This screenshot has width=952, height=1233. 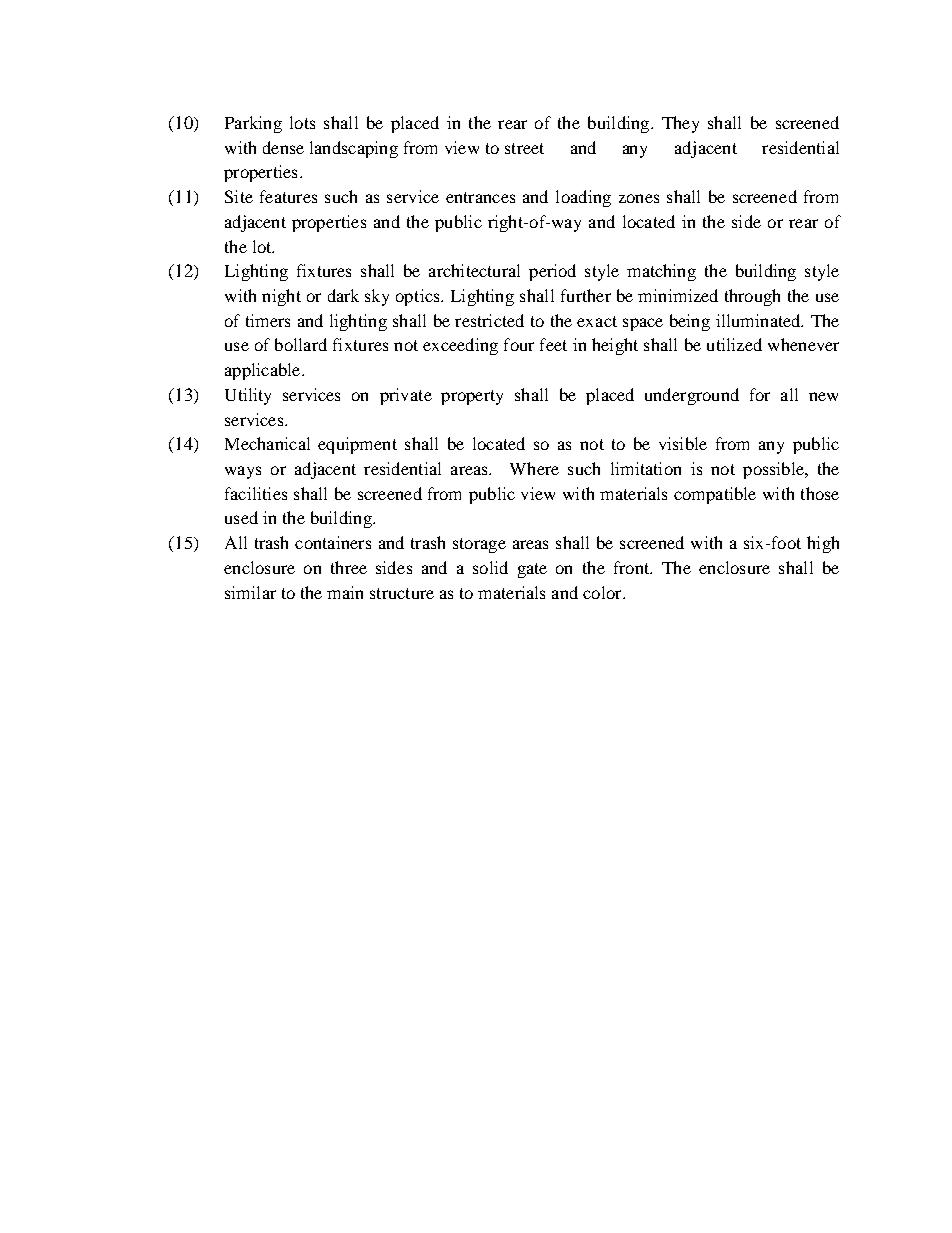 What do you see at coordinates (524, 148) in the screenshot?
I see `street` at bounding box center [524, 148].
